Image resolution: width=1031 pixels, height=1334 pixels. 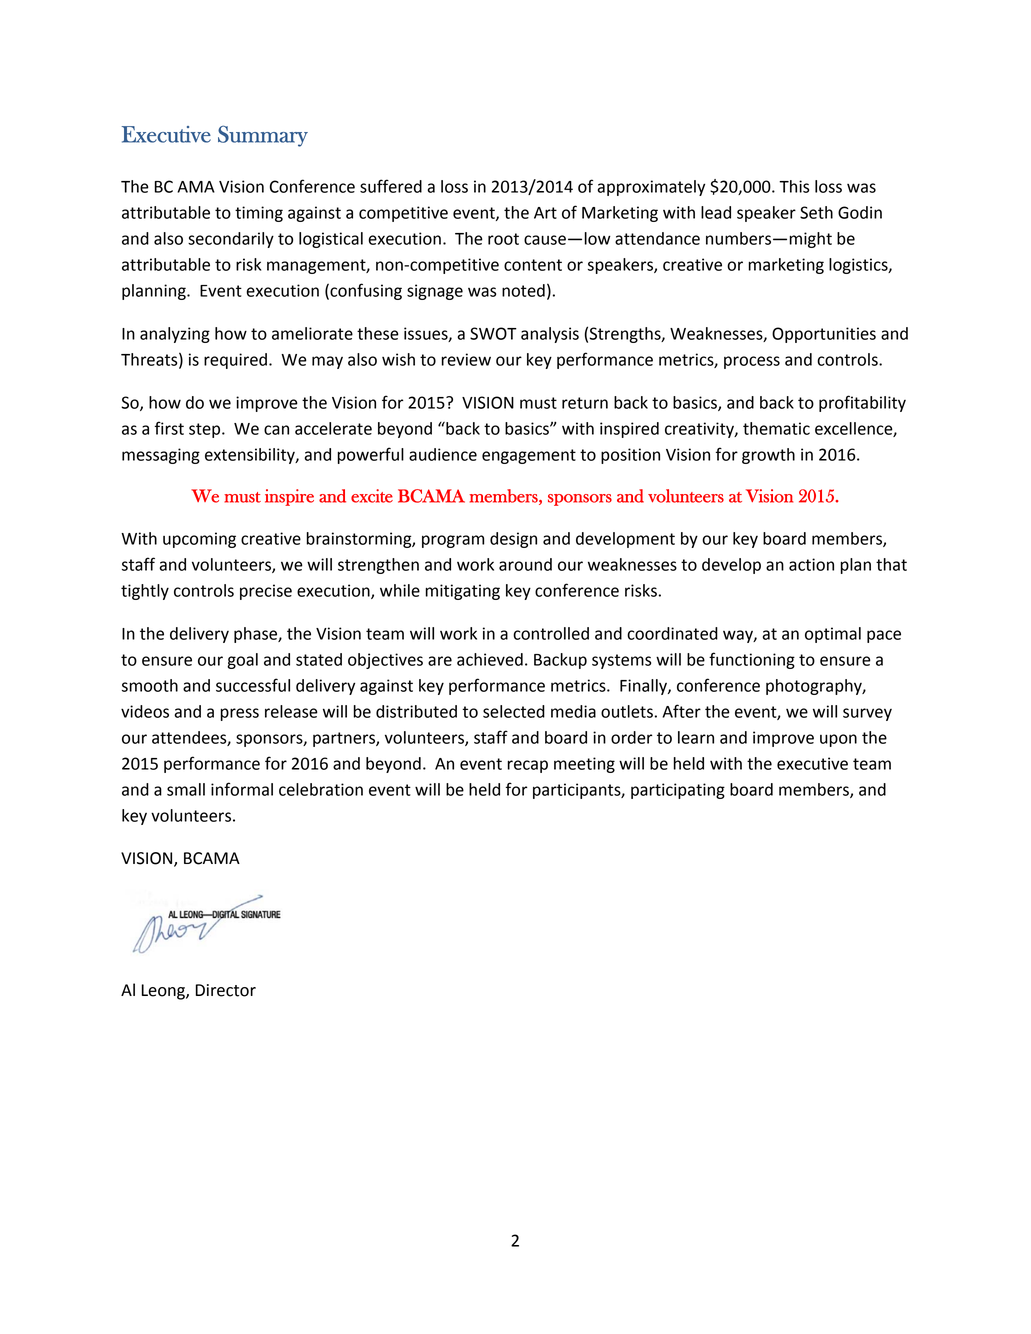 I want to click on upcoming, so click(x=199, y=540).
